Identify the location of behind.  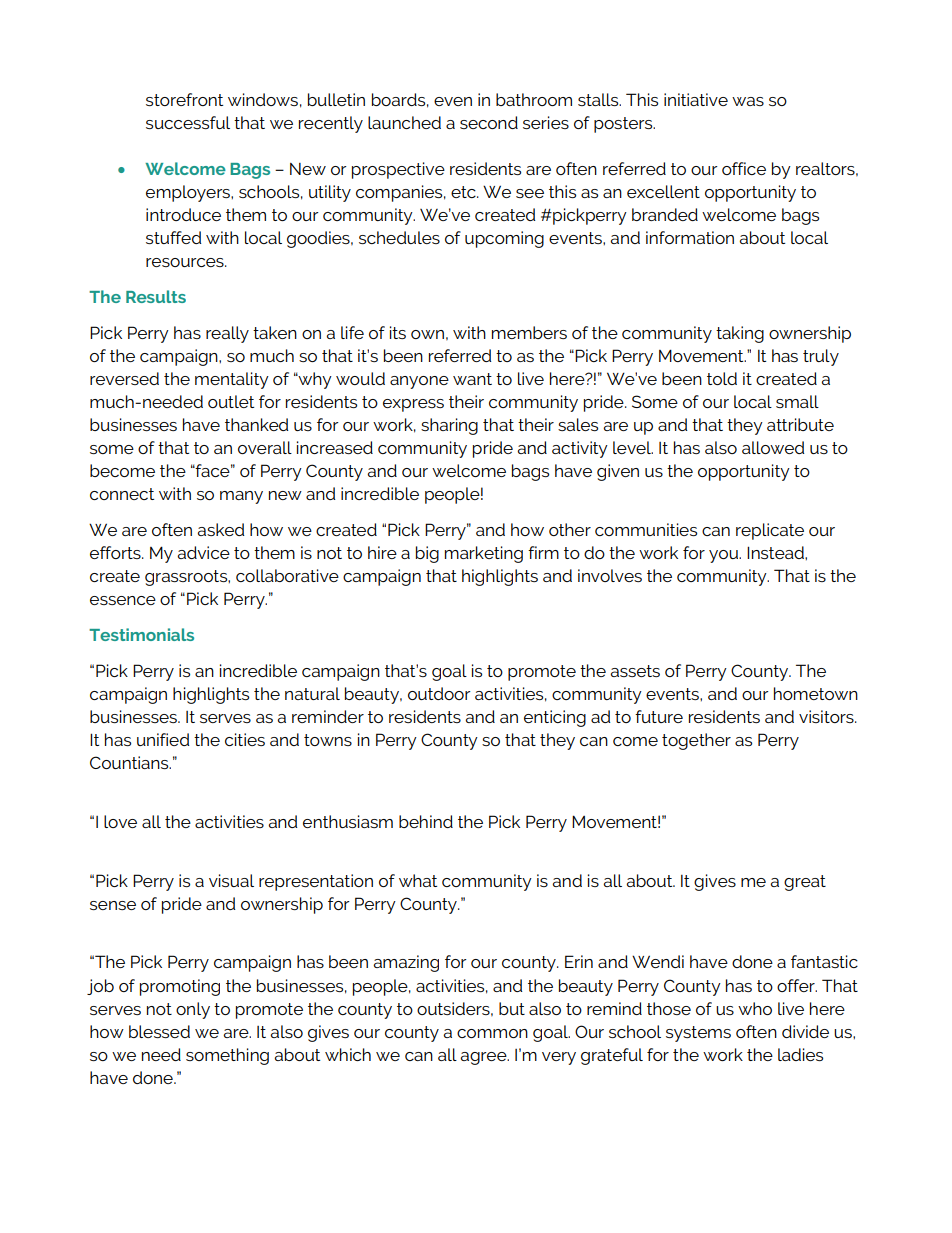
(426, 821).
